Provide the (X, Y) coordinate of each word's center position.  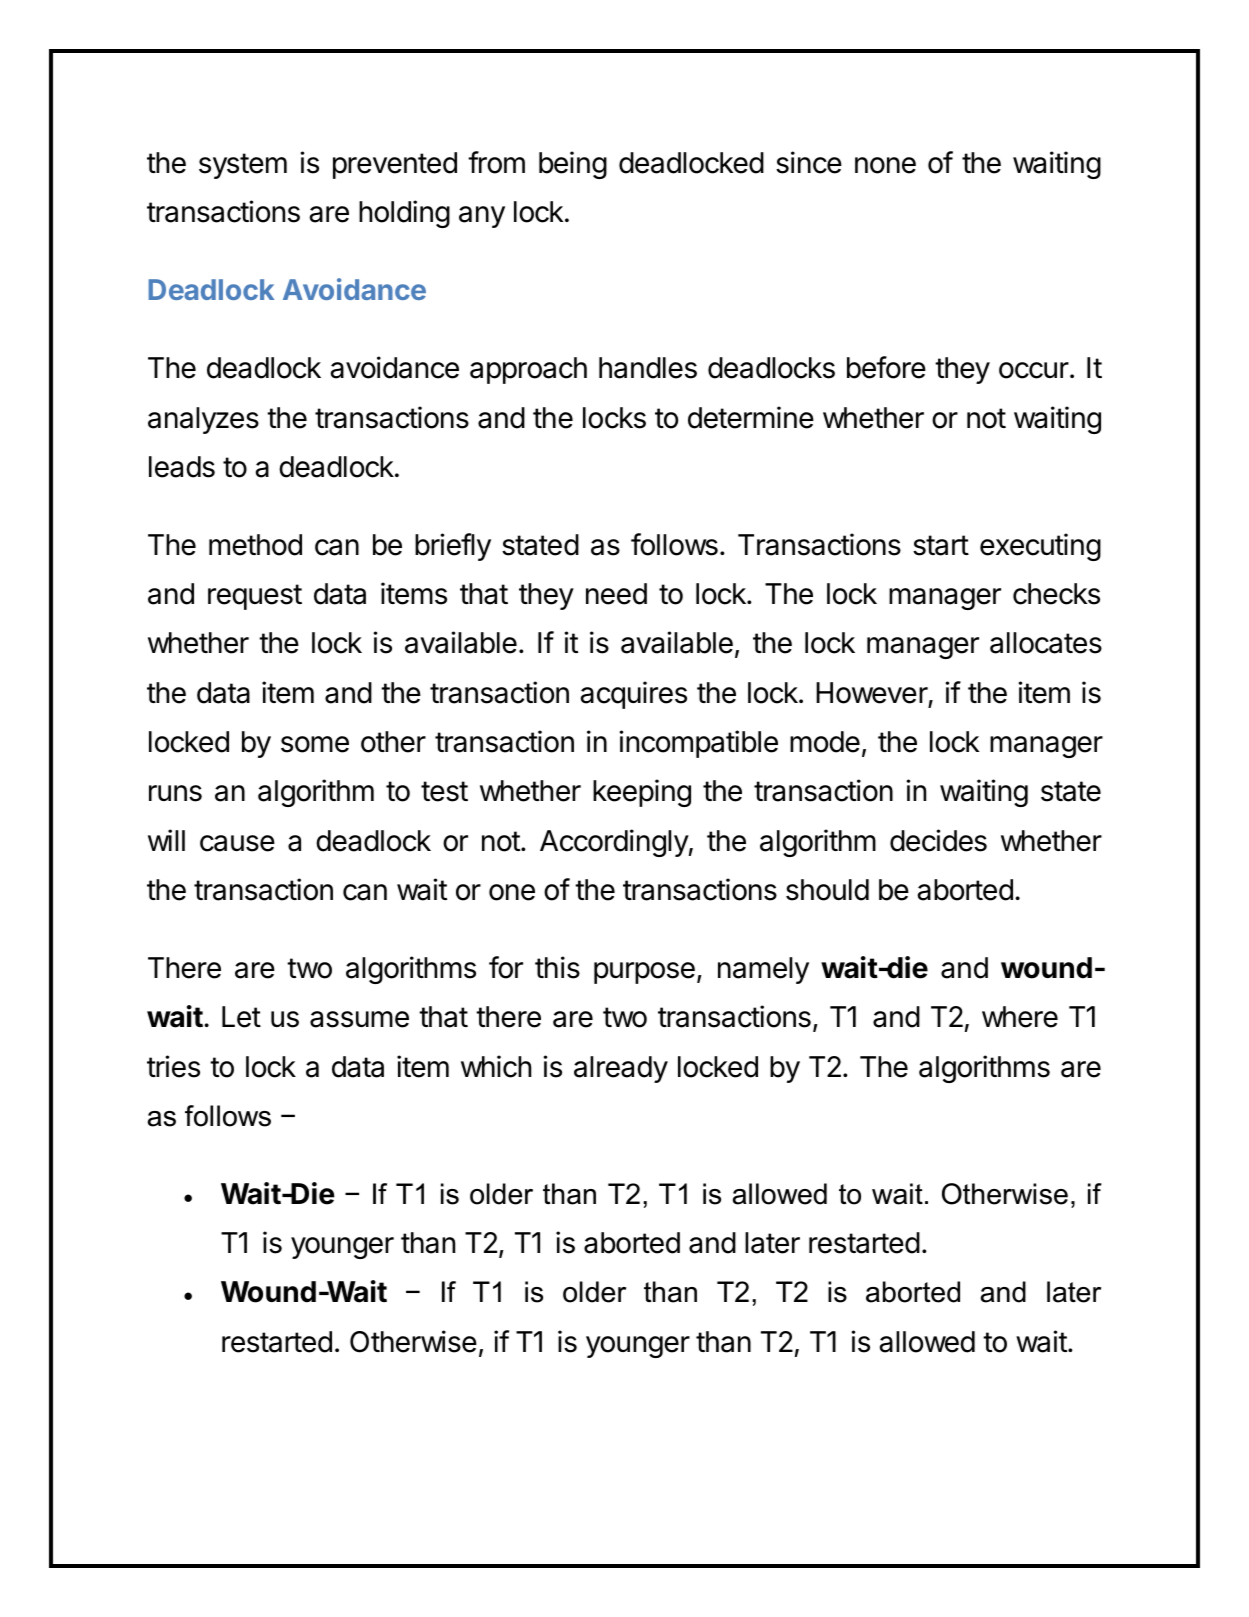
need (616, 594)
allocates (1046, 643)
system (243, 166)
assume (359, 1019)
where (1020, 1017)
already (621, 1069)
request (255, 597)
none (885, 165)
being (573, 165)
